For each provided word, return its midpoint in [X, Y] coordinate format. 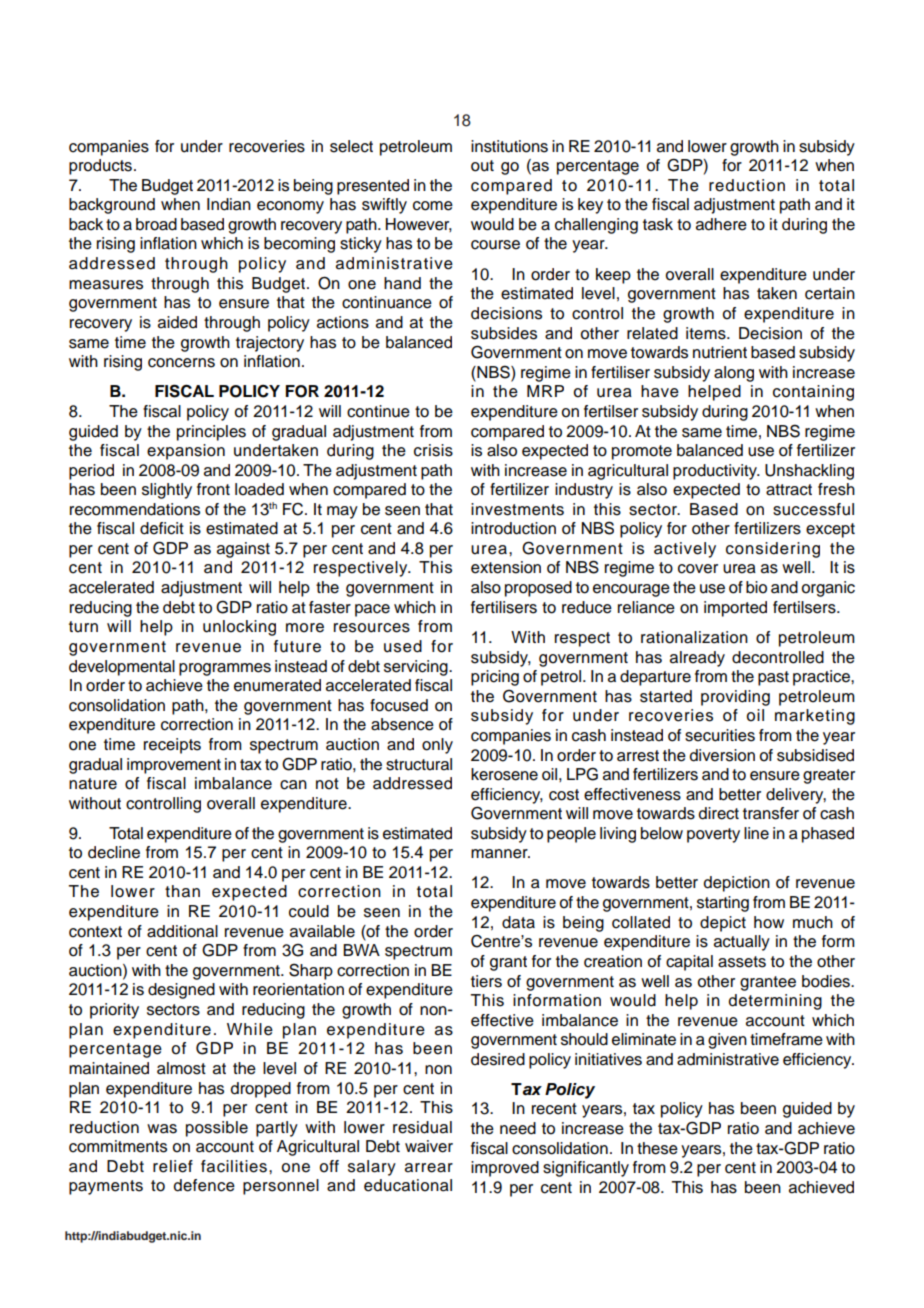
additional [182, 931]
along [734, 374]
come [433, 206]
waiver [429, 1146]
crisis [433, 450]
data [518, 922]
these [657, 1148]
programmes [225, 669]
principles [211, 433]
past [773, 678]
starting [723, 904]
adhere [721, 224]
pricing [495, 678]
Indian [229, 204]
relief [173, 1166]
